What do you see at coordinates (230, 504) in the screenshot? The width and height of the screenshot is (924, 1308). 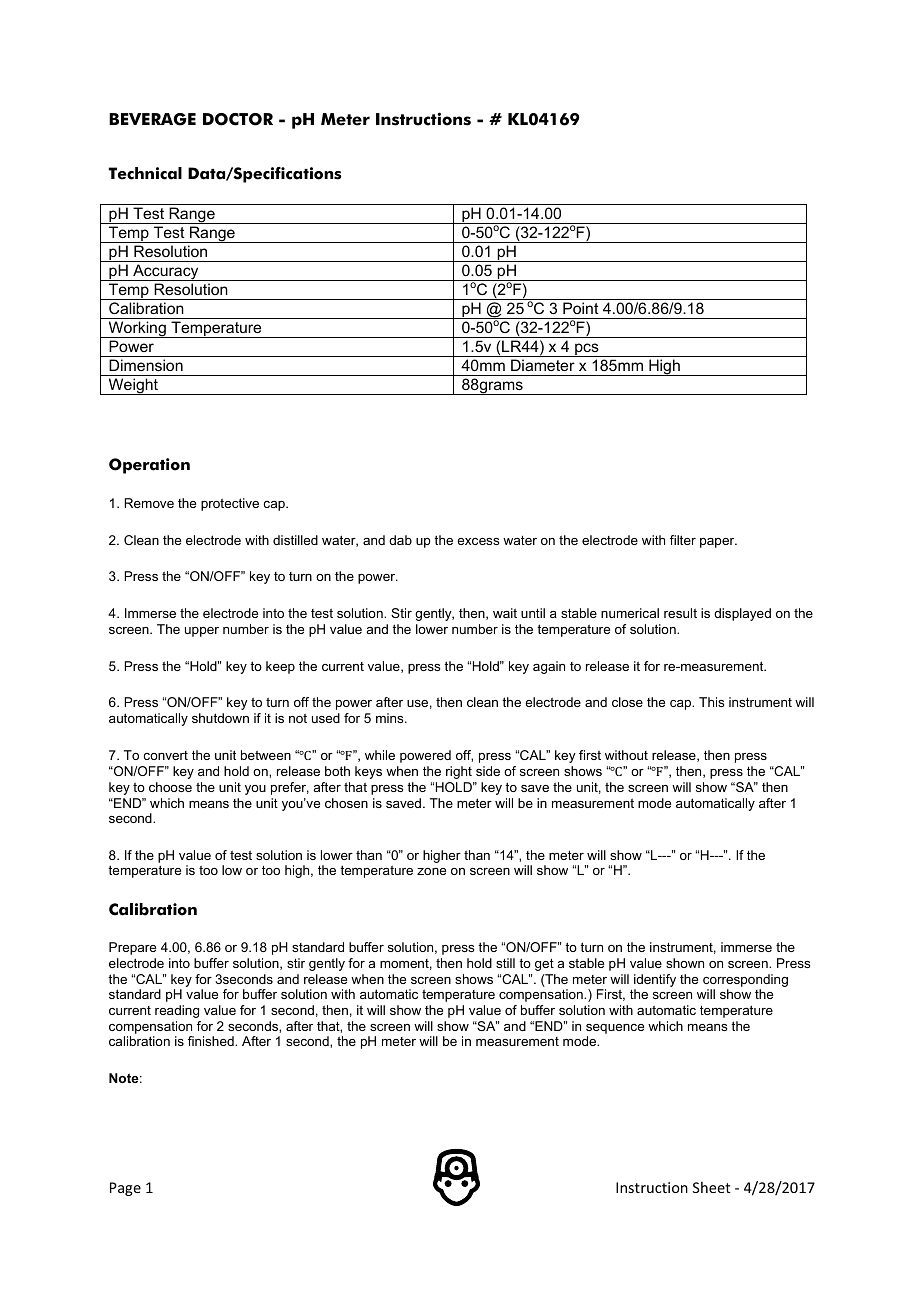 I see `protective` at bounding box center [230, 504].
